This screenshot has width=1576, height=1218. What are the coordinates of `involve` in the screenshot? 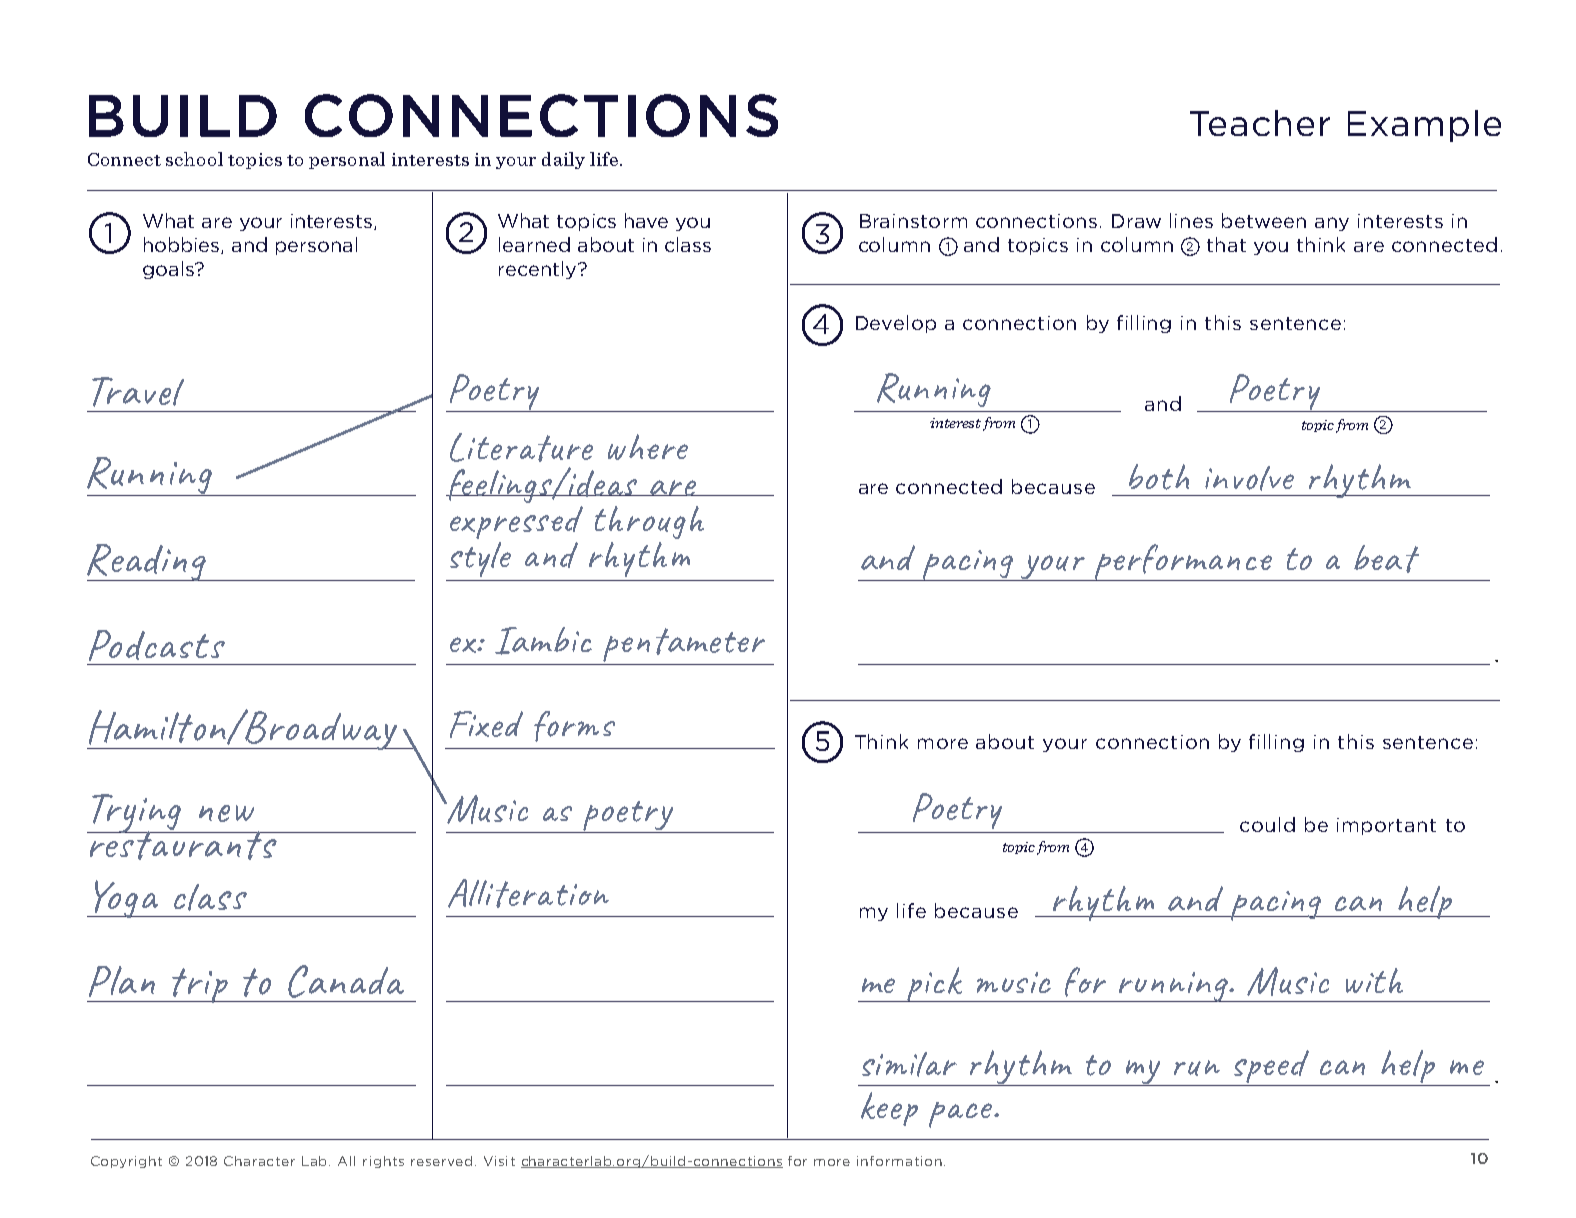 It's located at (1249, 478).
